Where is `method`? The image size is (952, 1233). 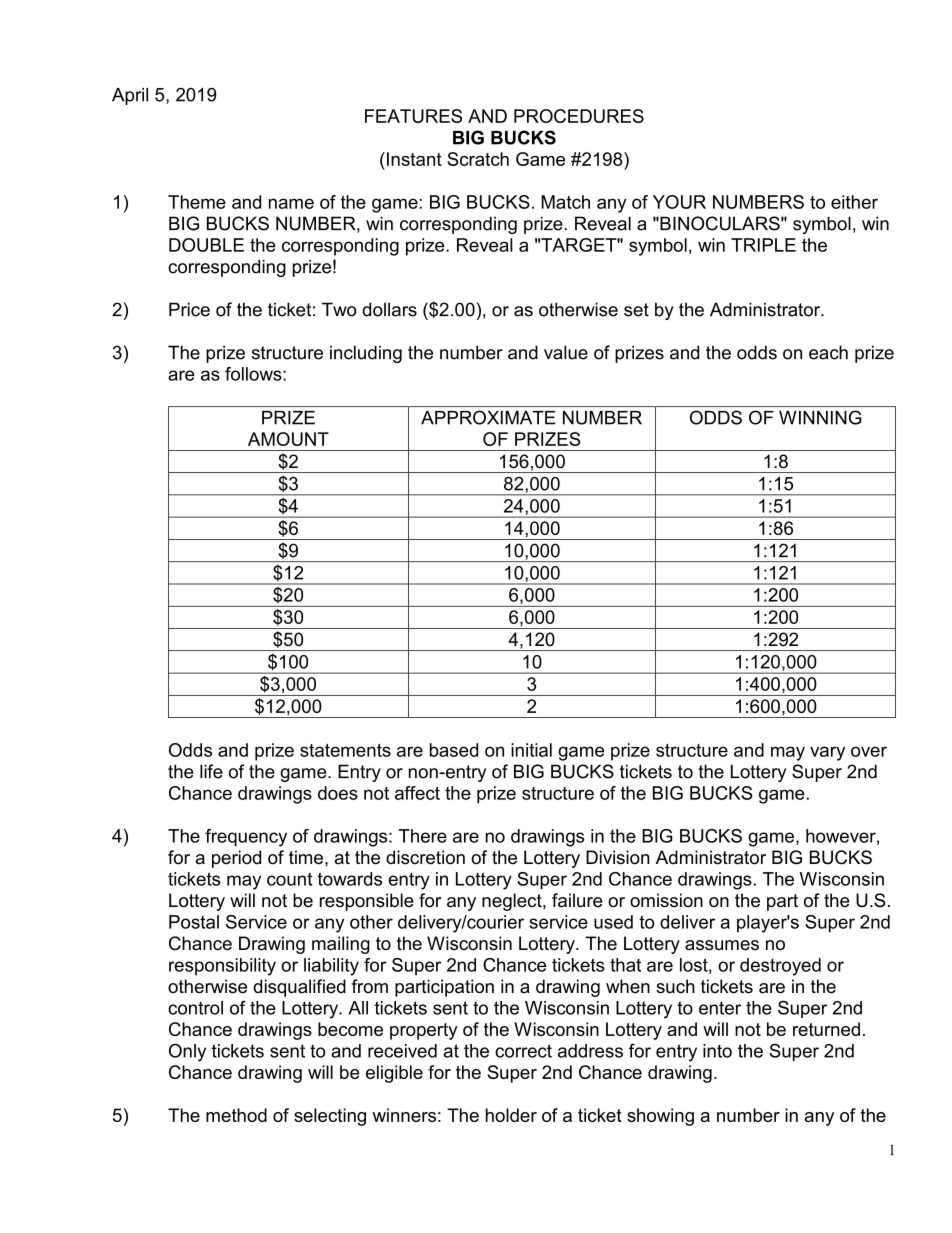 method is located at coordinates (236, 1115).
